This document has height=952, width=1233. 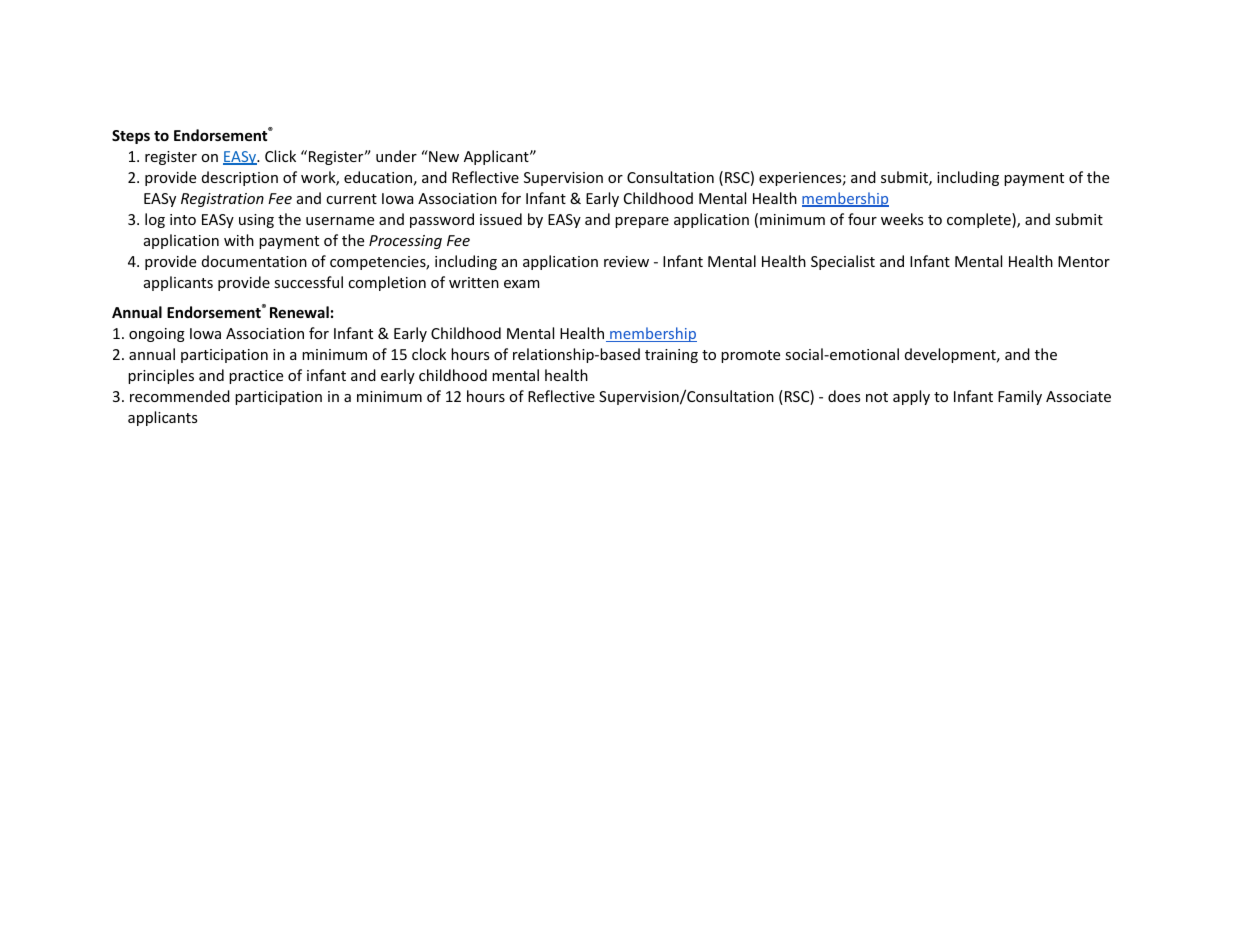 I want to click on recommended, so click(x=180, y=396).
